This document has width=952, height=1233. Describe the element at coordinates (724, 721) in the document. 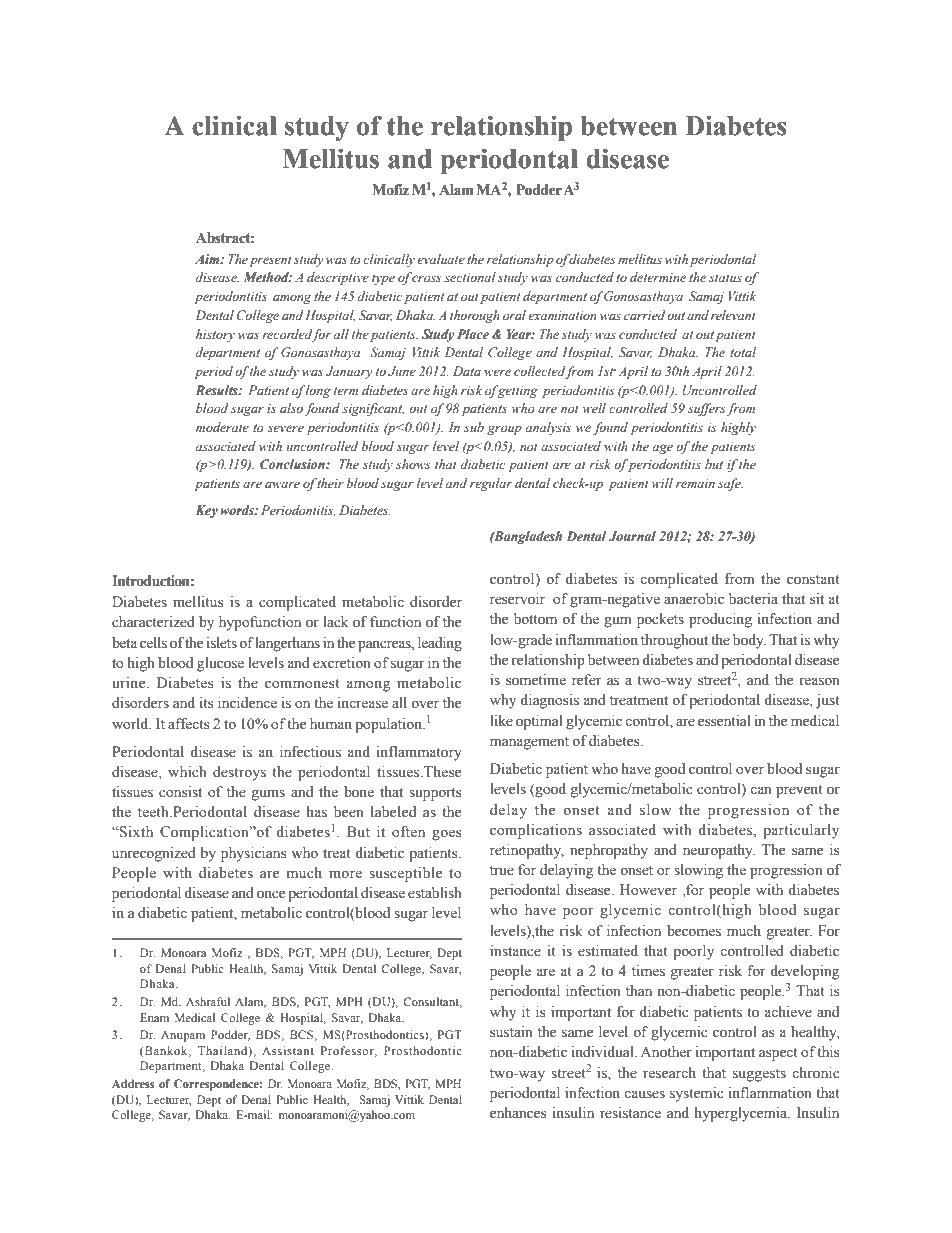

I see `essential` at that location.
